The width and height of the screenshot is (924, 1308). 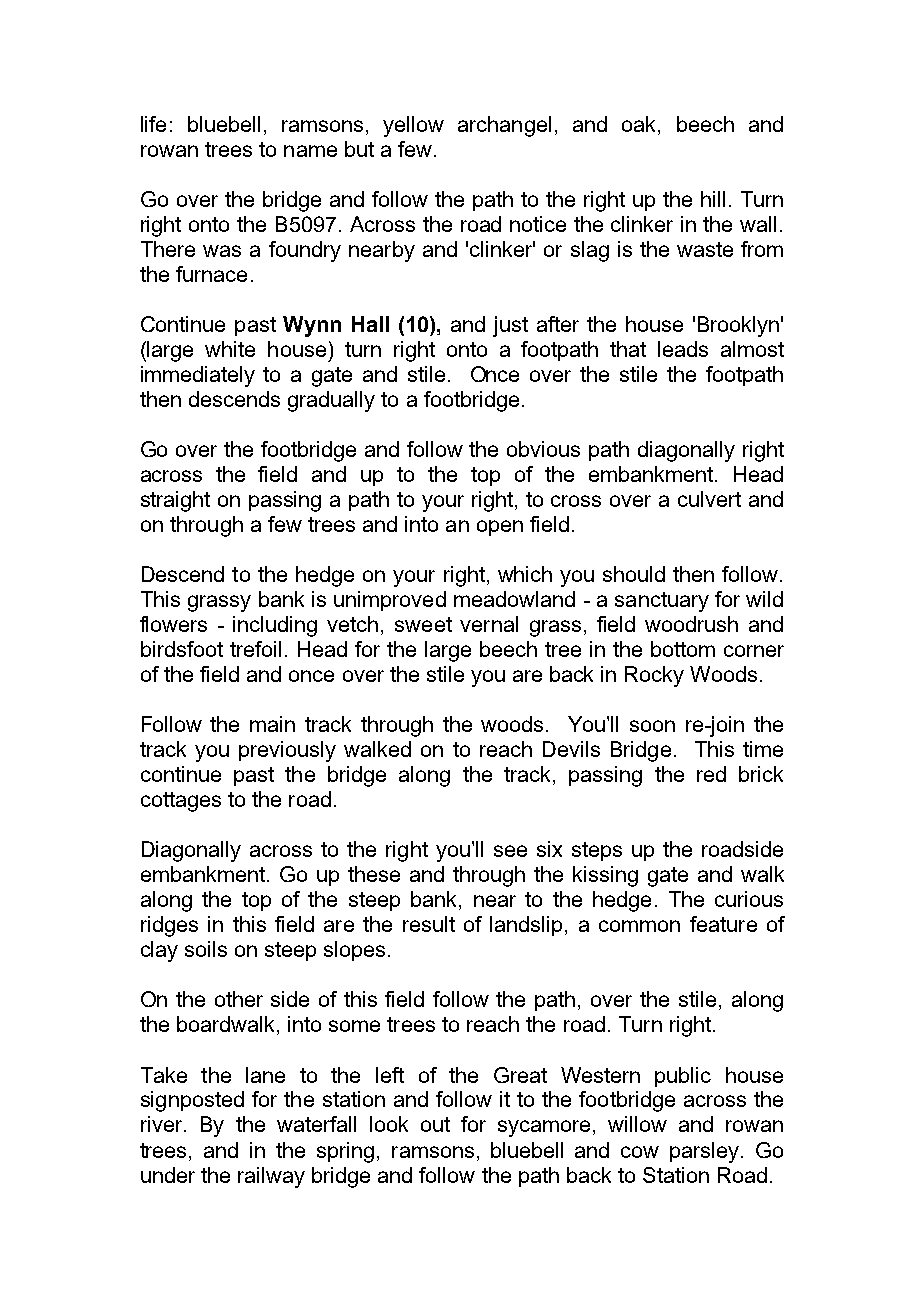 I want to click on parsley, so click(x=706, y=1152).
